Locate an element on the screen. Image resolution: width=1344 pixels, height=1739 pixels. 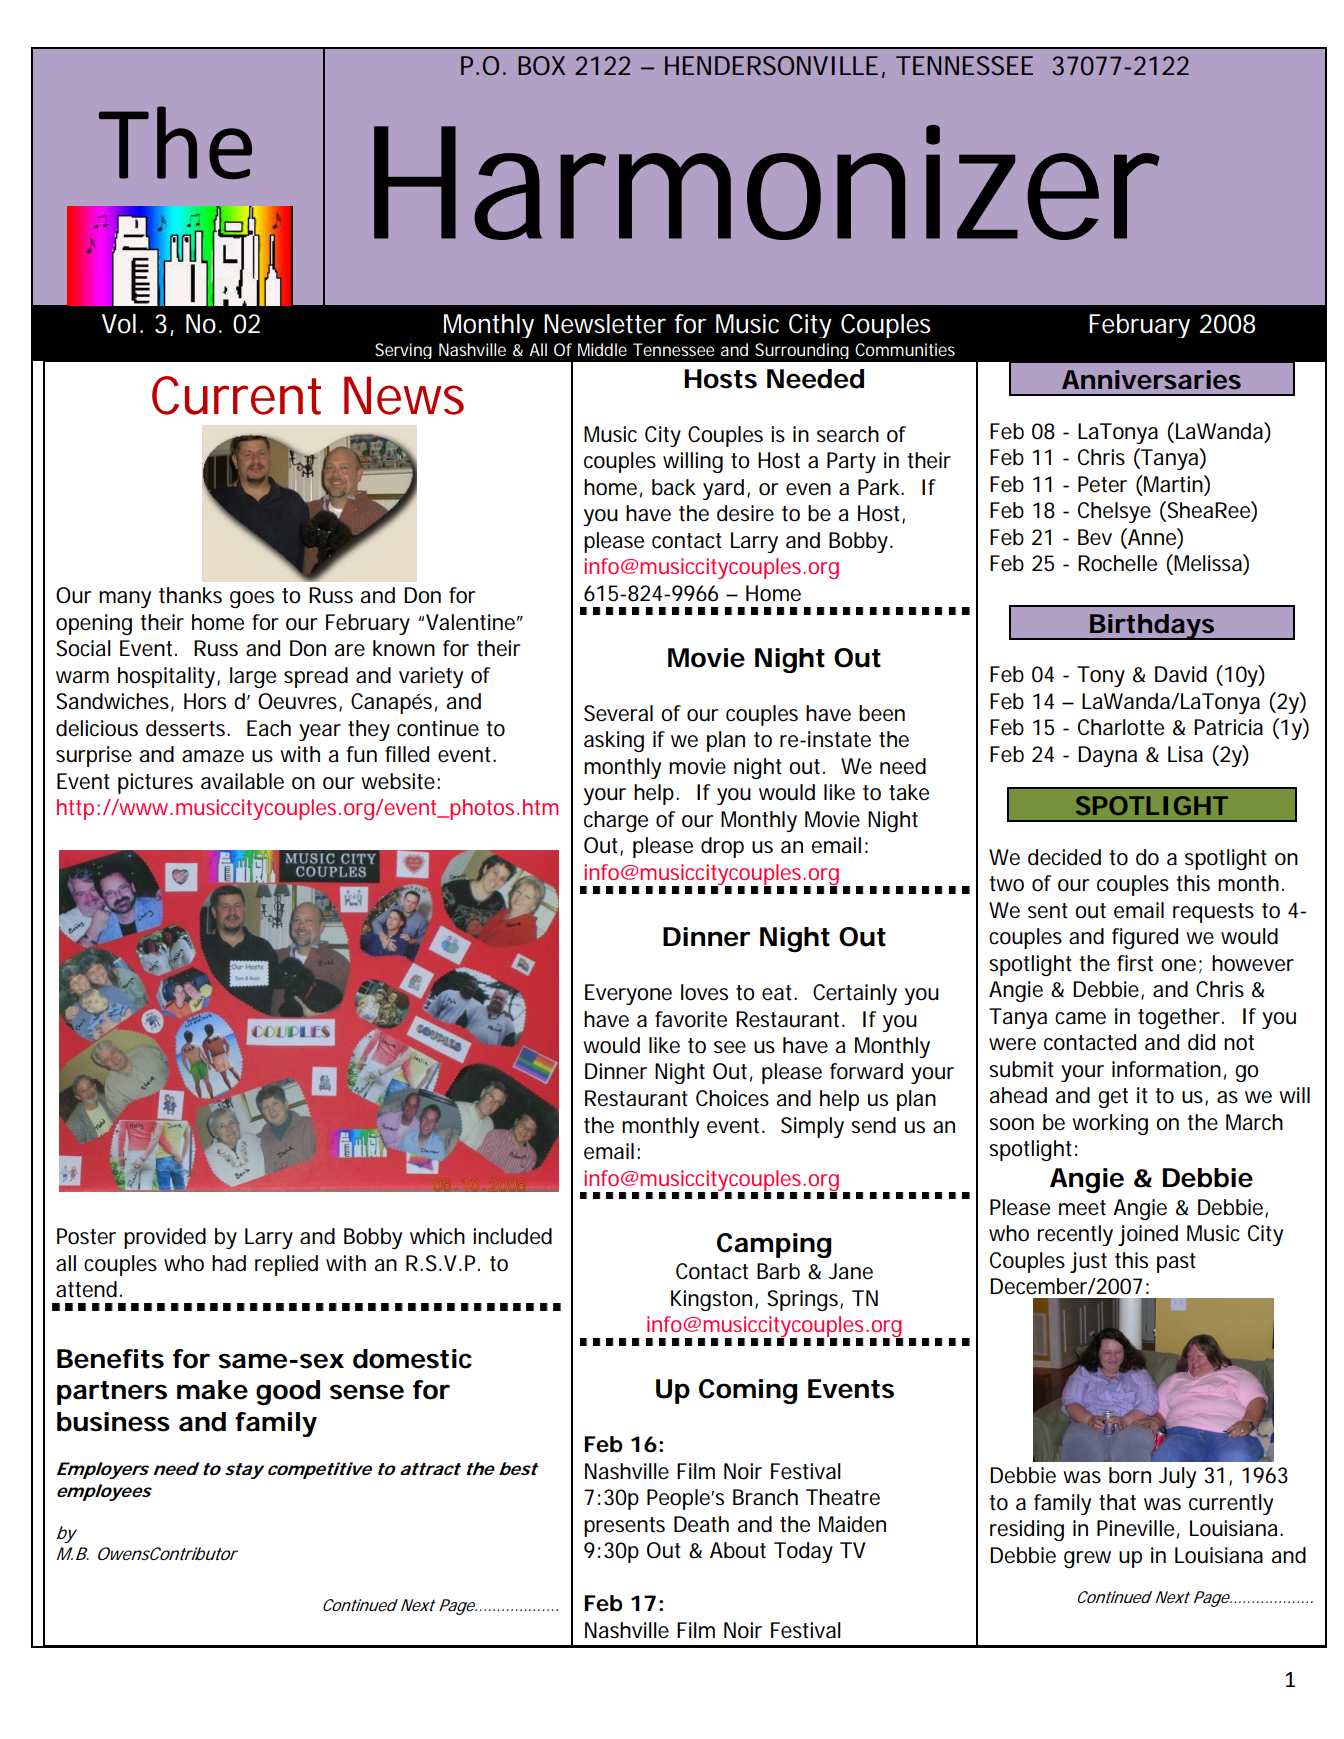
Peter is located at coordinates (1102, 484).
